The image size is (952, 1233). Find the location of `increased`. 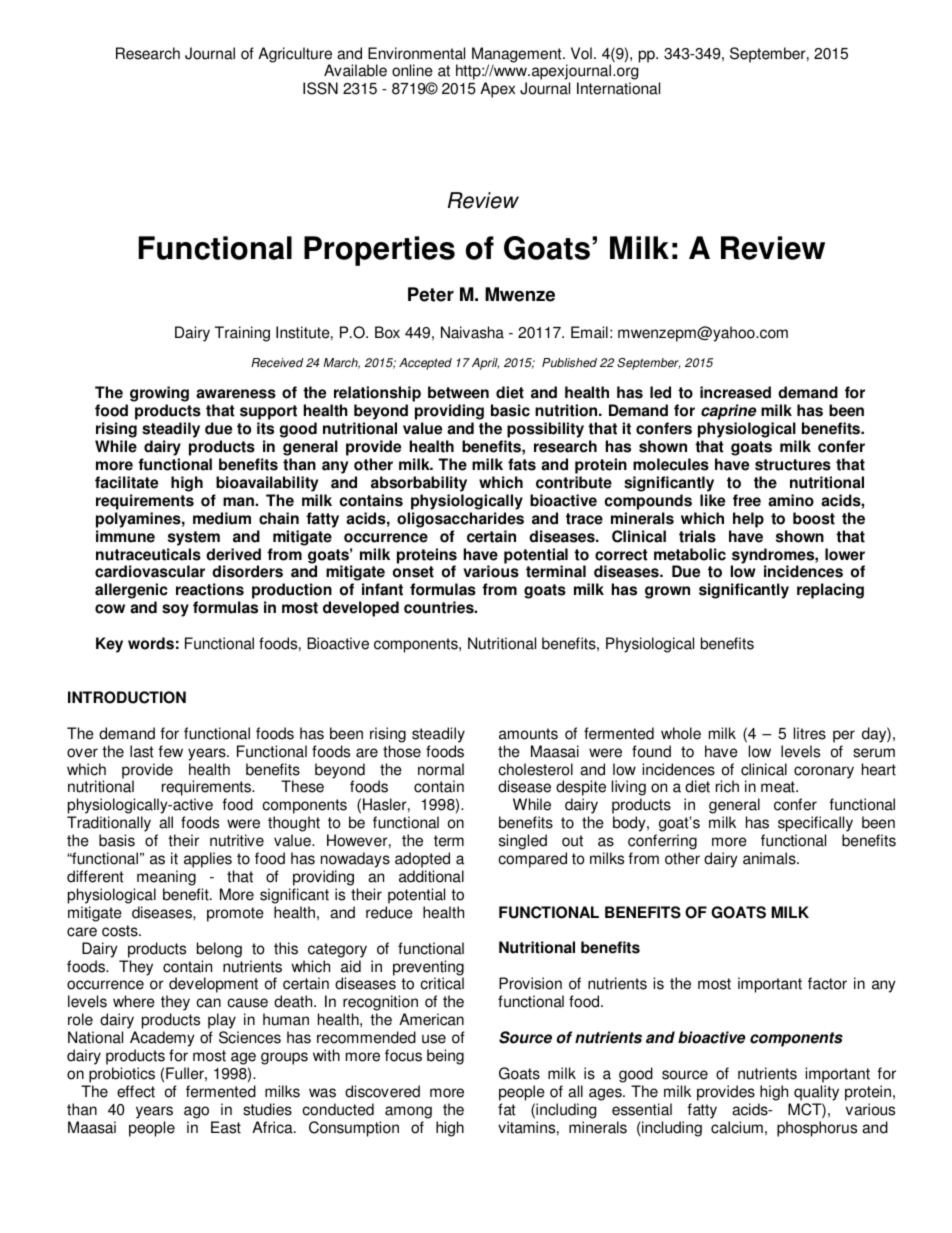

increased is located at coordinates (735, 392).
